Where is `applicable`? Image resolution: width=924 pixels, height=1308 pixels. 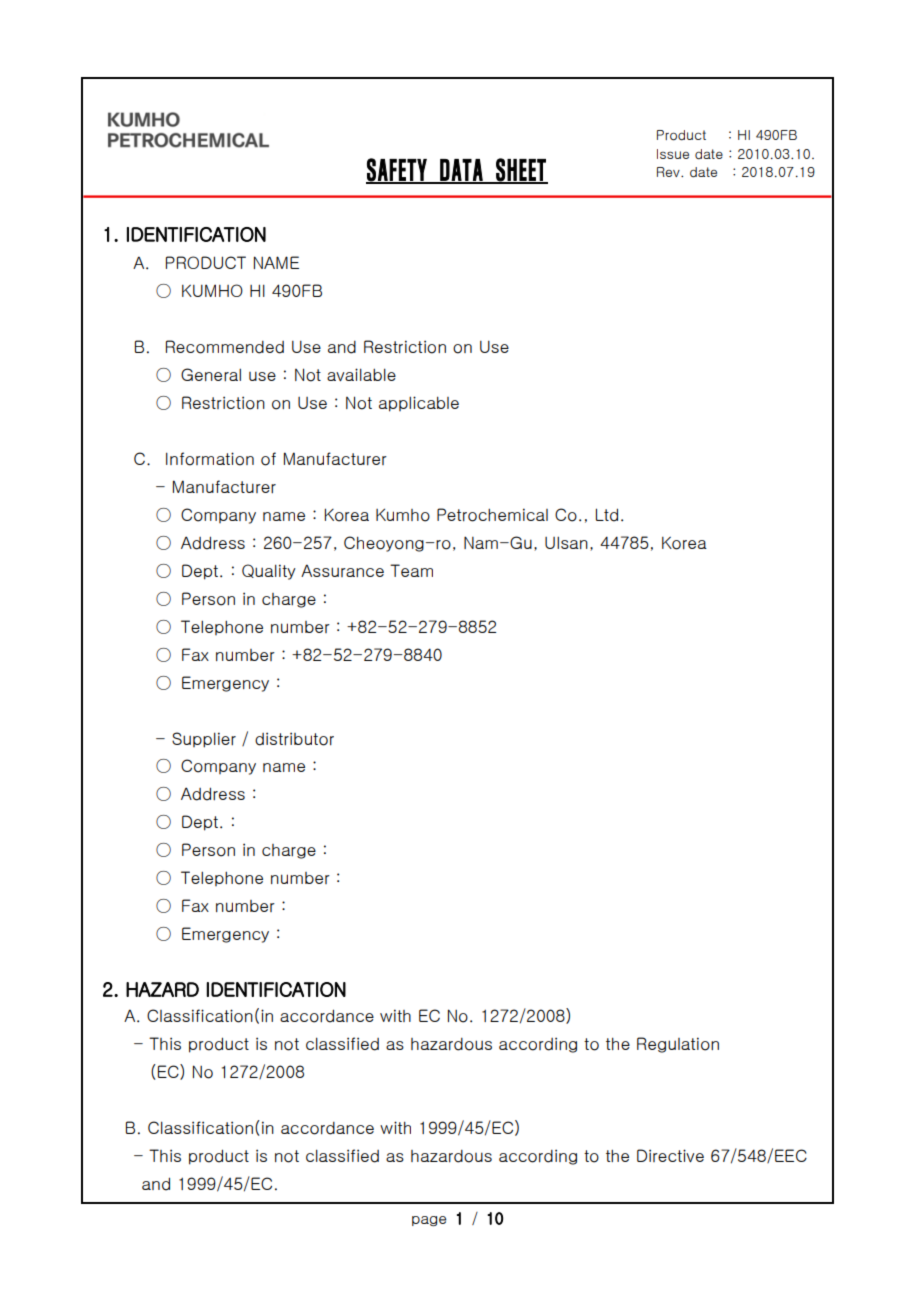 applicable is located at coordinates (419, 404).
